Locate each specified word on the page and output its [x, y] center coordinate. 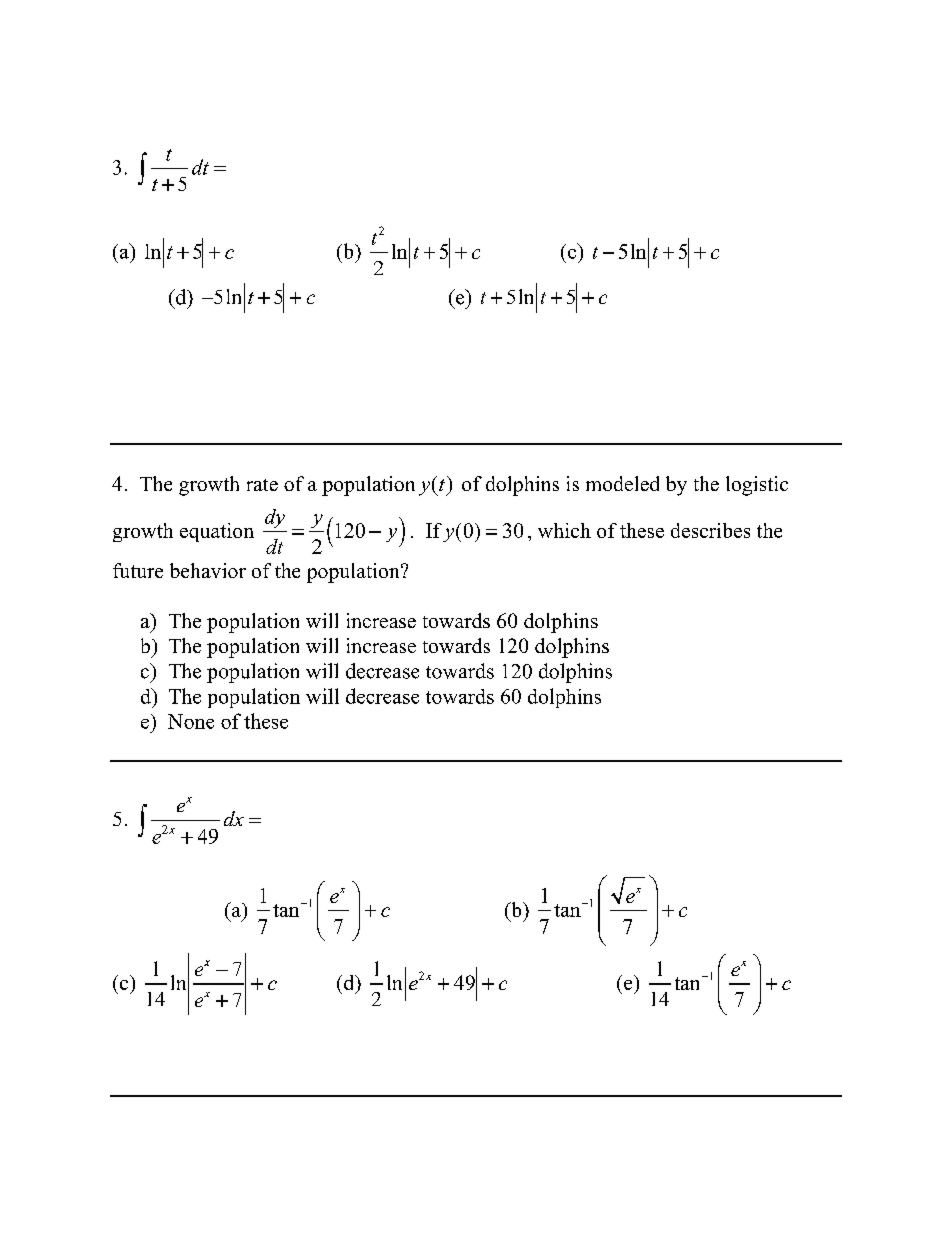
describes [710, 530]
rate [262, 485]
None [191, 721]
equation [217, 532]
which [564, 530]
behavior [208, 570]
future [138, 570]
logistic [757, 486]
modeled [622, 483]
